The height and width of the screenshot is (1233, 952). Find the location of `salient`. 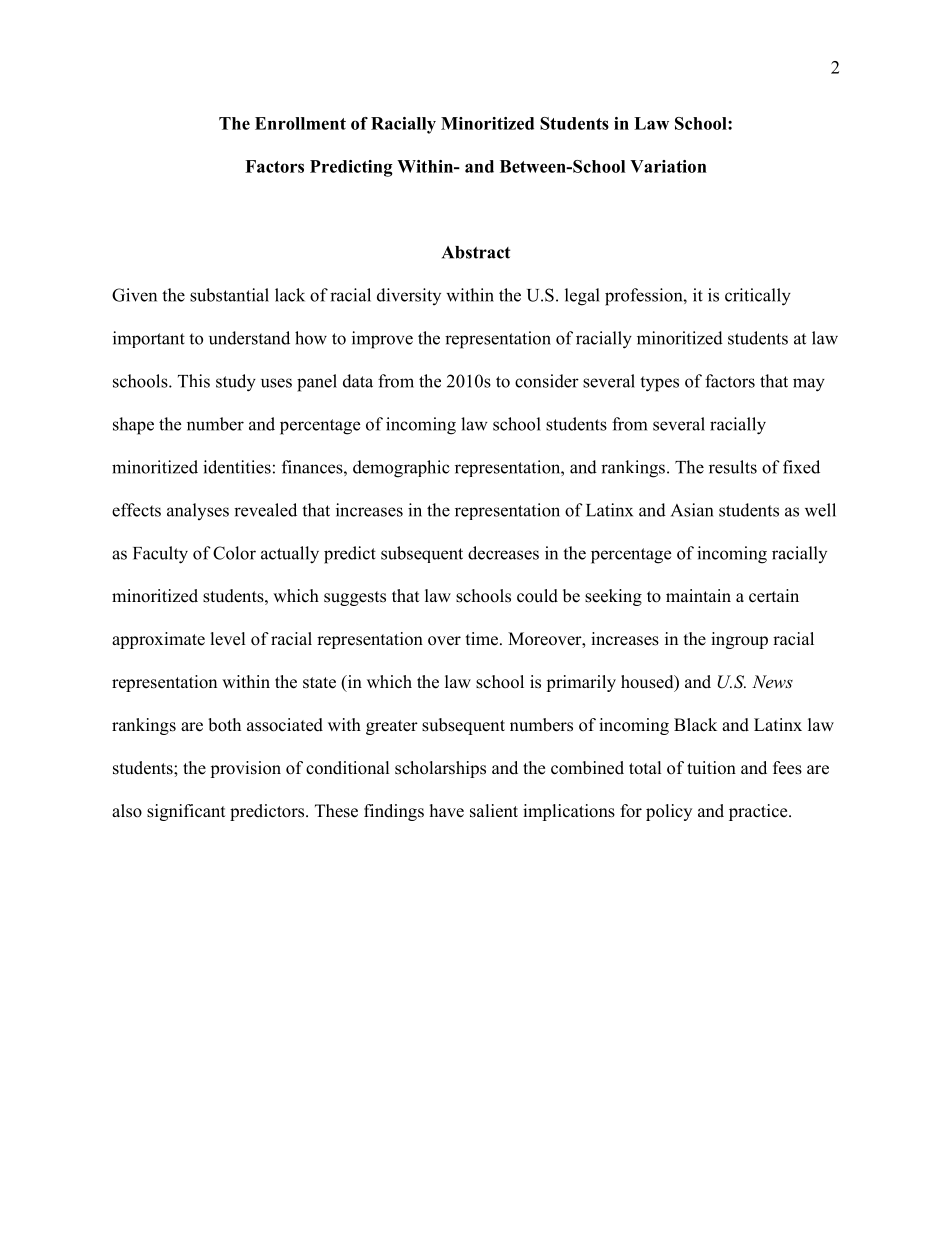

salient is located at coordinates (494, 811).
